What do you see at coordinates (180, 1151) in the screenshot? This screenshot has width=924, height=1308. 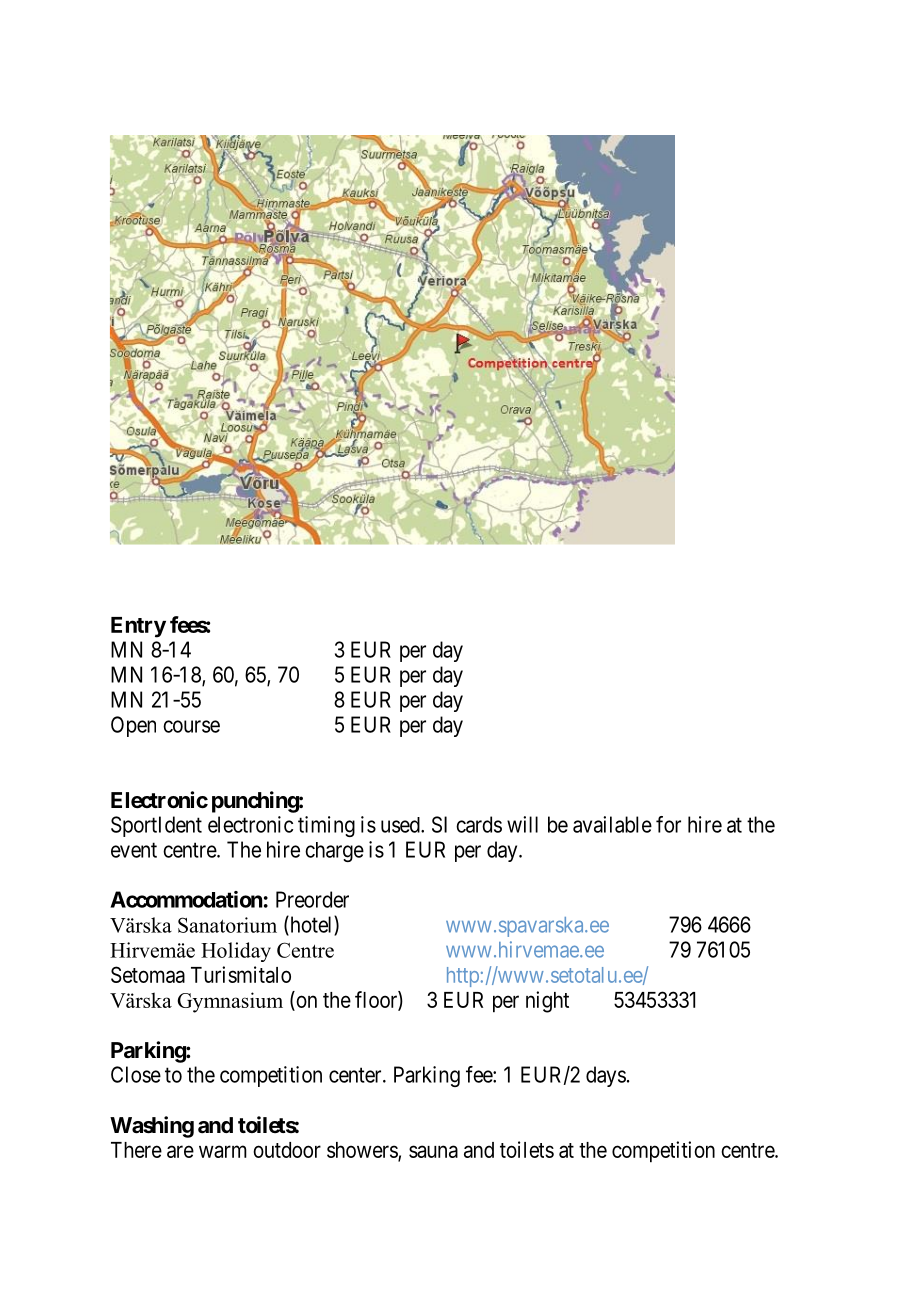 I see `are` at bounding box center [180, 1151].
